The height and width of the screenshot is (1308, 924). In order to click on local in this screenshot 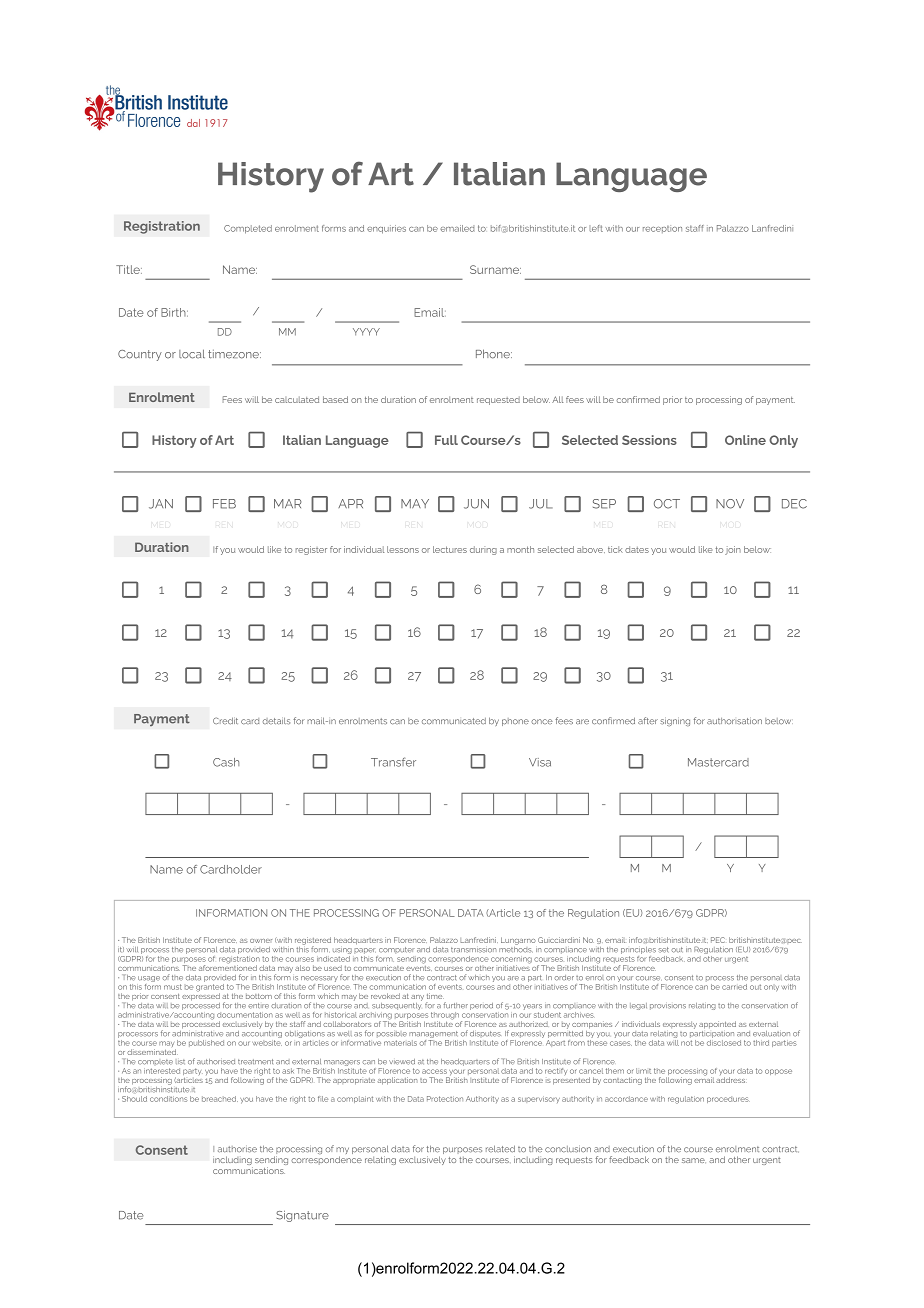, I will do `click(192, 354)`.
